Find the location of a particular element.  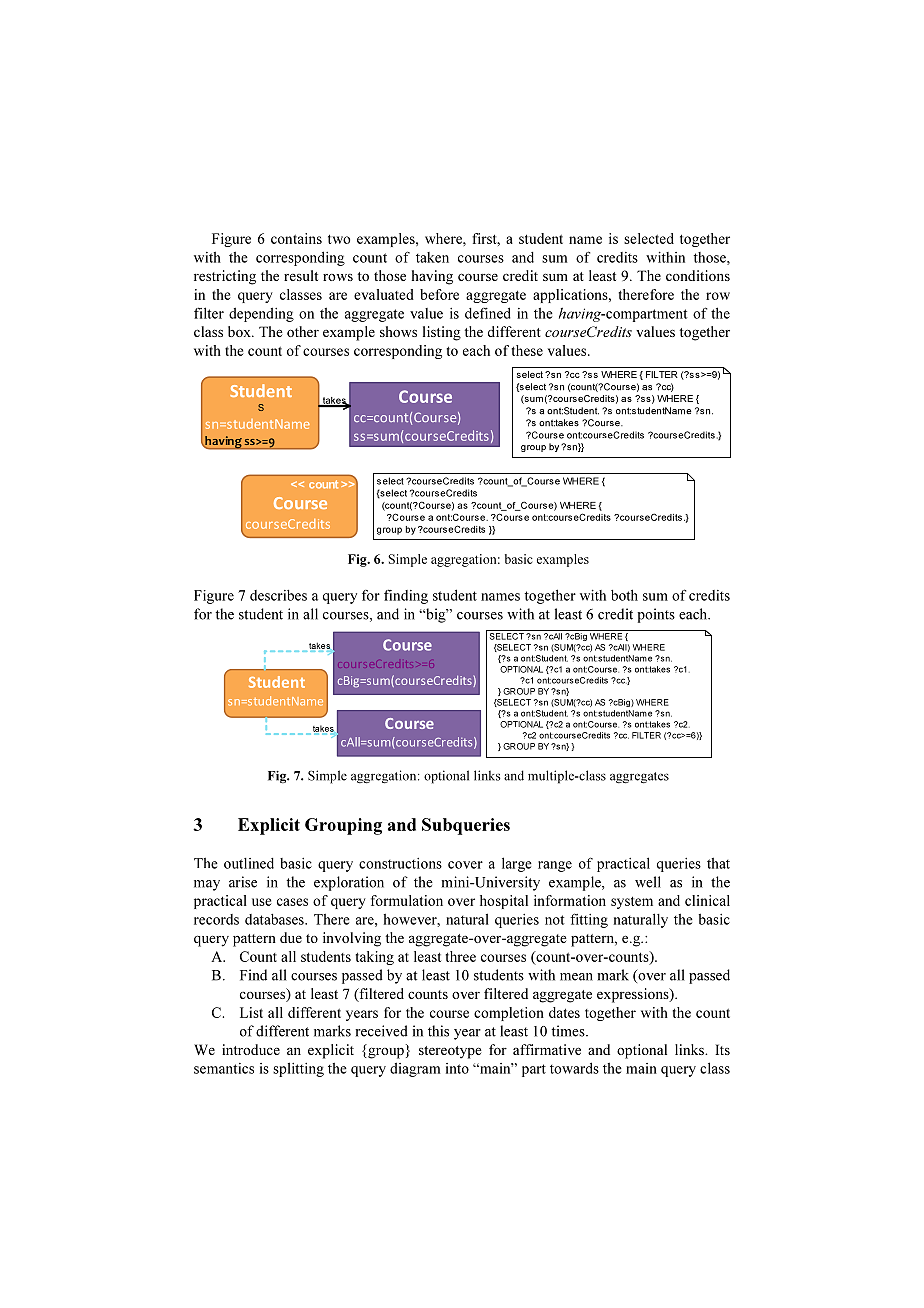

both is located at coordinates (624, 595).
